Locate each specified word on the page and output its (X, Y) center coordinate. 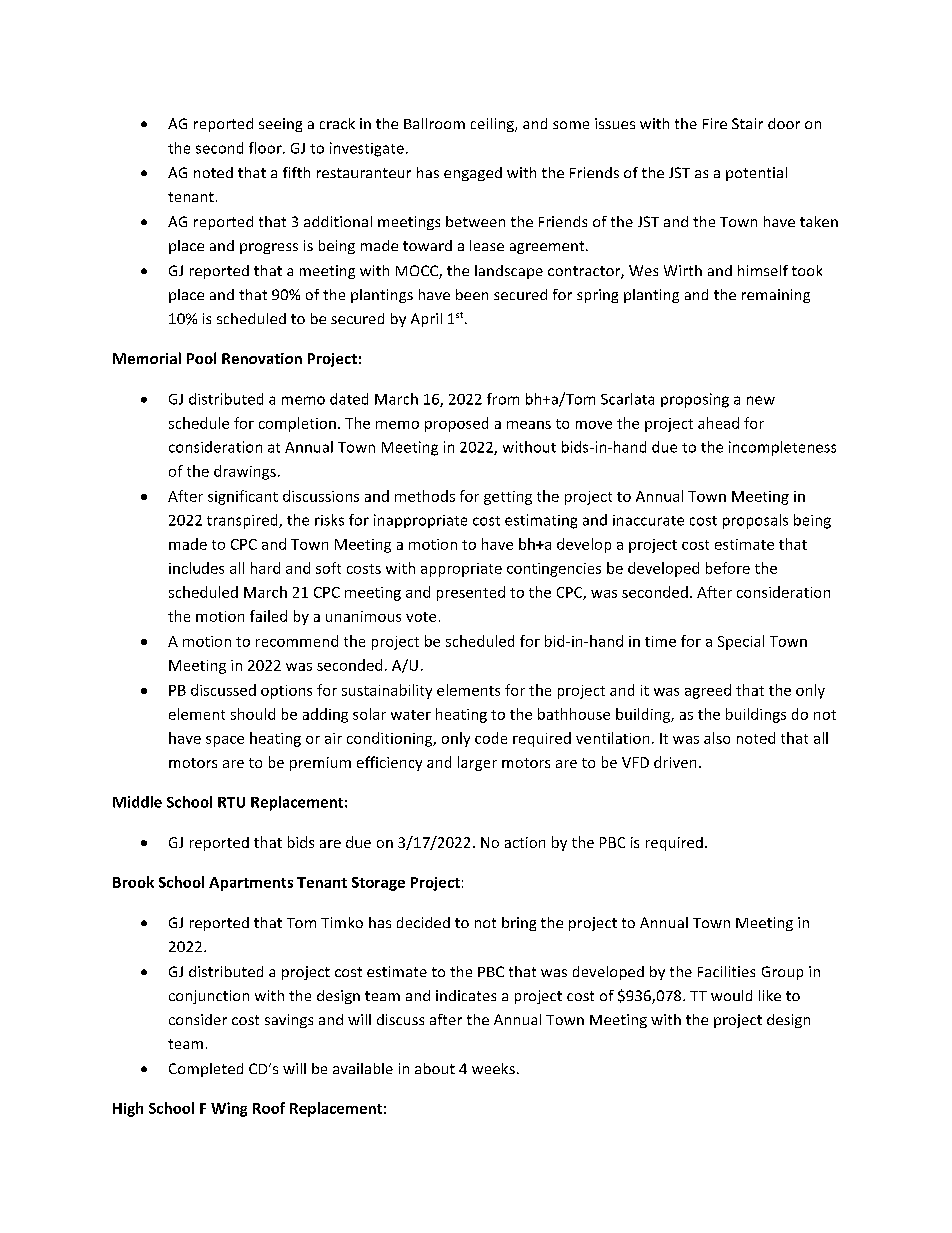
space (225, 741)
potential (756, 174)
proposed (456, 424)
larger (477, 763)
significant (243, 497)
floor (266, 148)
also (717, 738)
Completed (206, 1070)
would (731, 995)
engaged (473, 174)
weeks (493, 1068)
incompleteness (782, 448)
